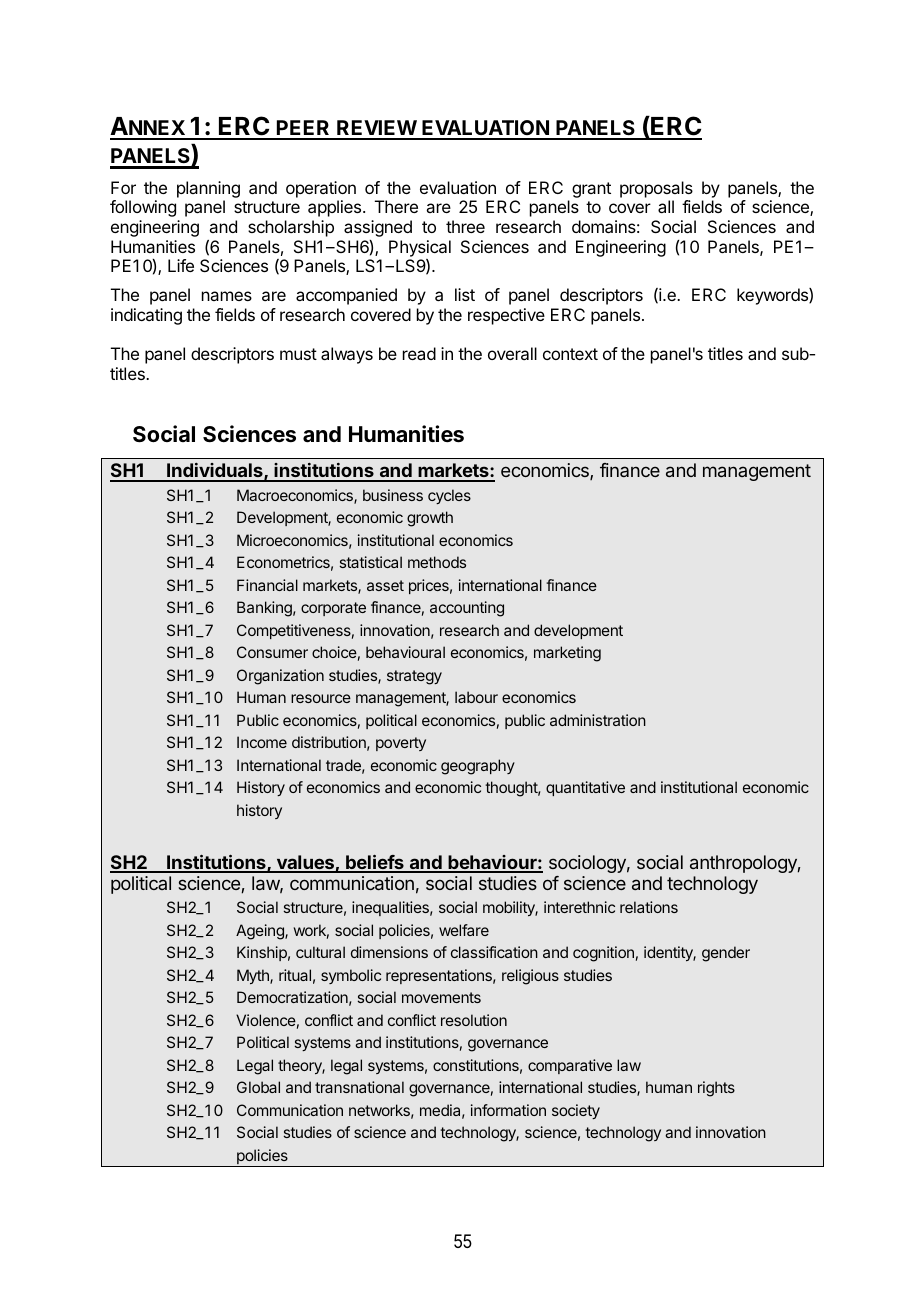 The height and width of the page is (1308, 924). What do you see at coordinates (272, 652) in the page?
I see `Consumer` at bounding box center [272, 652].
